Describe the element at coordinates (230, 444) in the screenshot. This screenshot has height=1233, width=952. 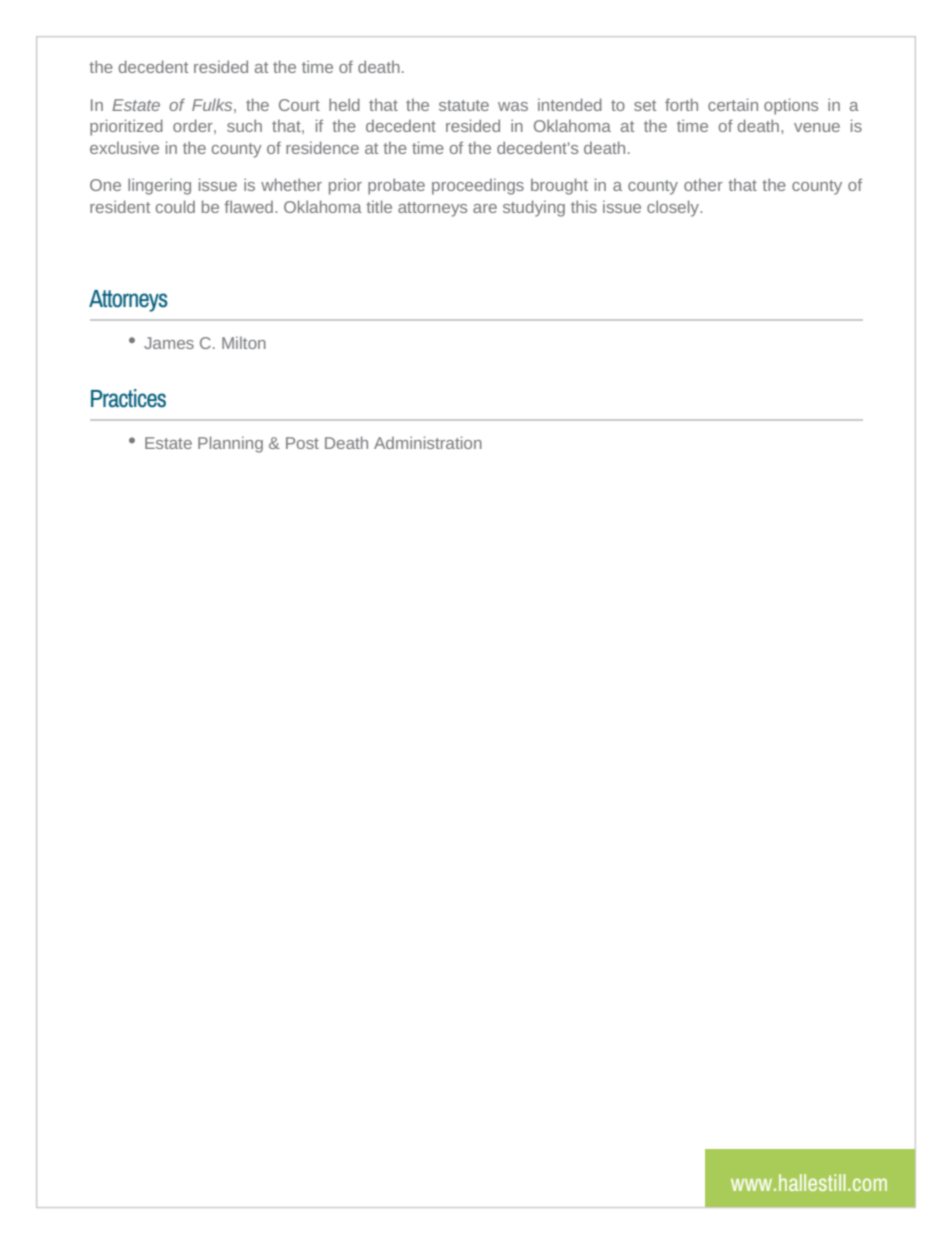
I see `Planning` at that location.
